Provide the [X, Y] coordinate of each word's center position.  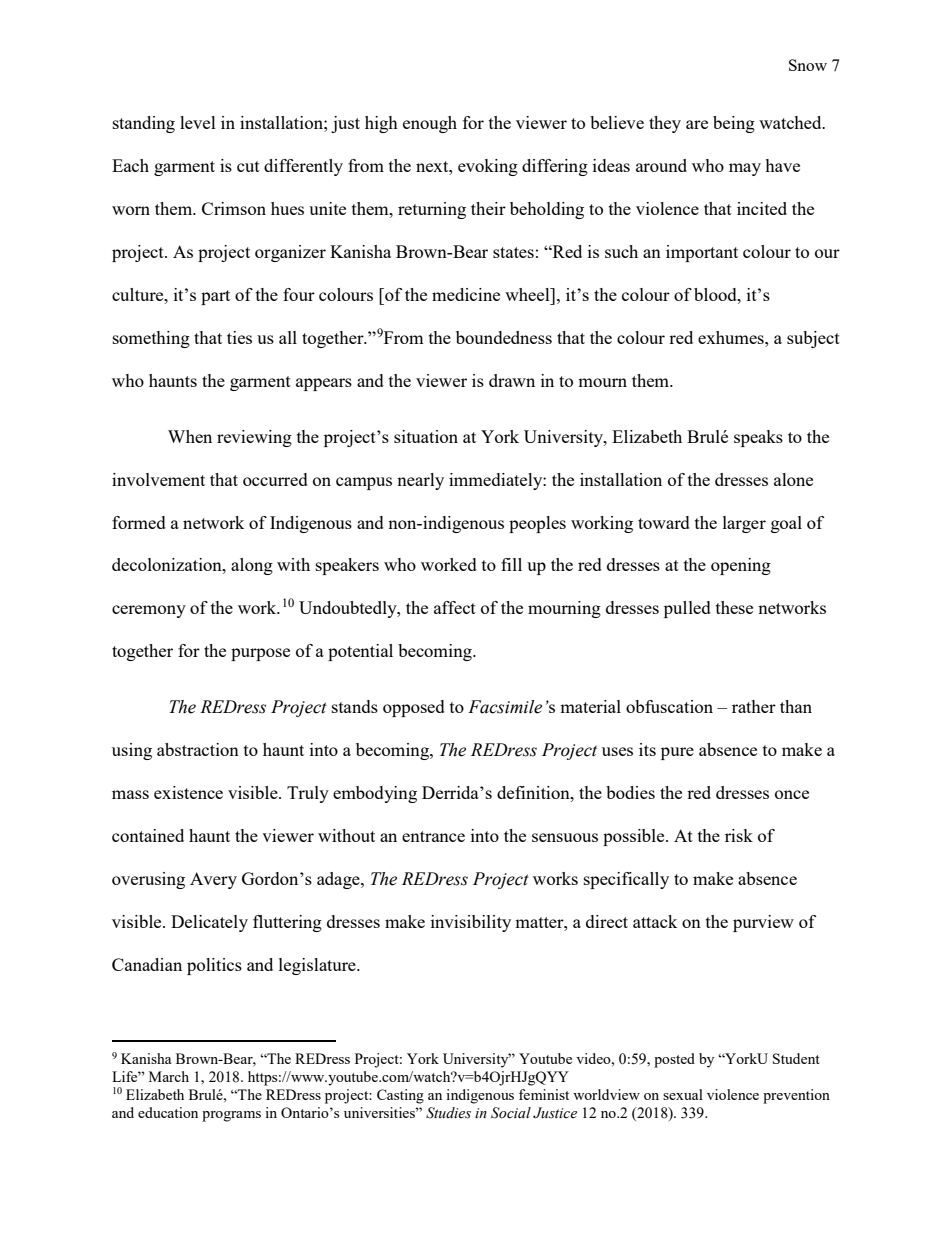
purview [763, 923]
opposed [414, 708]
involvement [158, 479]
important [702, 253]
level [198, 122]
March [169, 1076]
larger [744, 524]
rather [754, 706]
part [215, 297]
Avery [213, 880]
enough [430, 124]
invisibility [471, 923]
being [734, 124]
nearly [420, 481]
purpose [260, 654]
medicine [466, 294]
